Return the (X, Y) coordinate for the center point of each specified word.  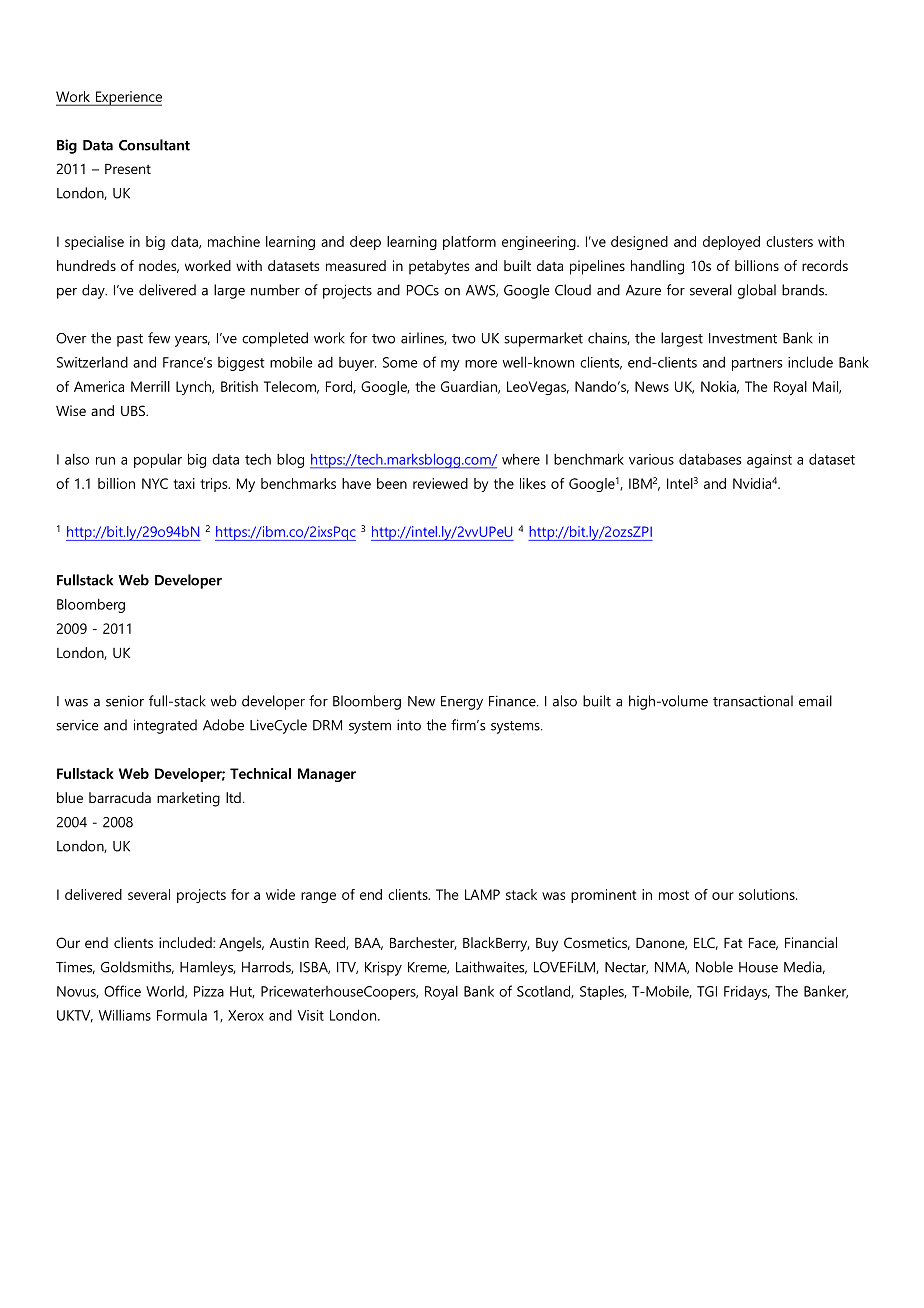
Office (122, 991)
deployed (731, 243)
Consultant (154, 145)
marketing (188, 799)
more (481, 364)
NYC (155, 483)
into (409, 725)
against (769, 461)
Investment (743, 338)
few (159, 338)
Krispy (383, 968)
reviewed (440, 483)
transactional (753, 701)
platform (469, 243)
